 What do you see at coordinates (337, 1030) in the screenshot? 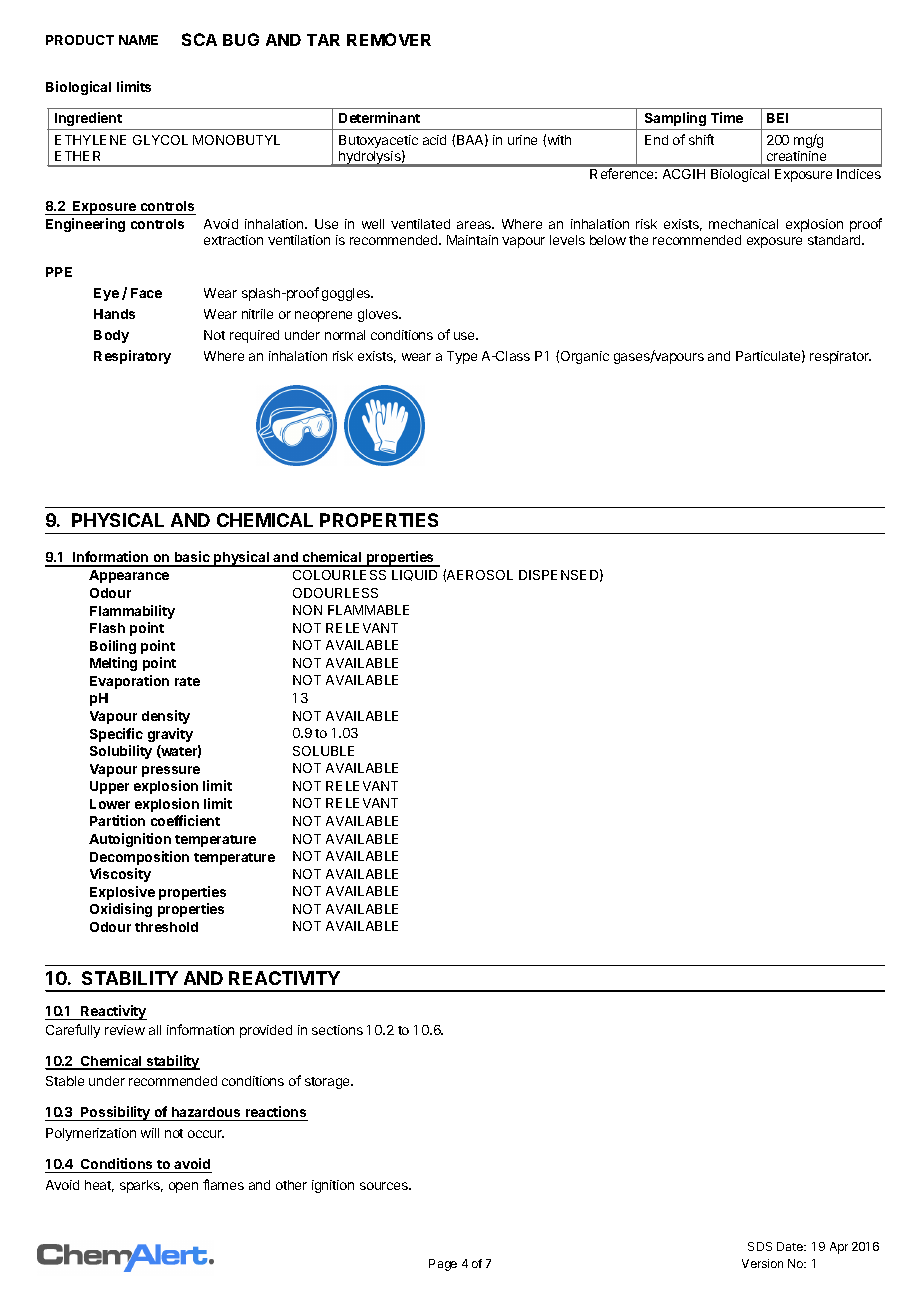
I see `sections` at bounding box center [337, 1030].
